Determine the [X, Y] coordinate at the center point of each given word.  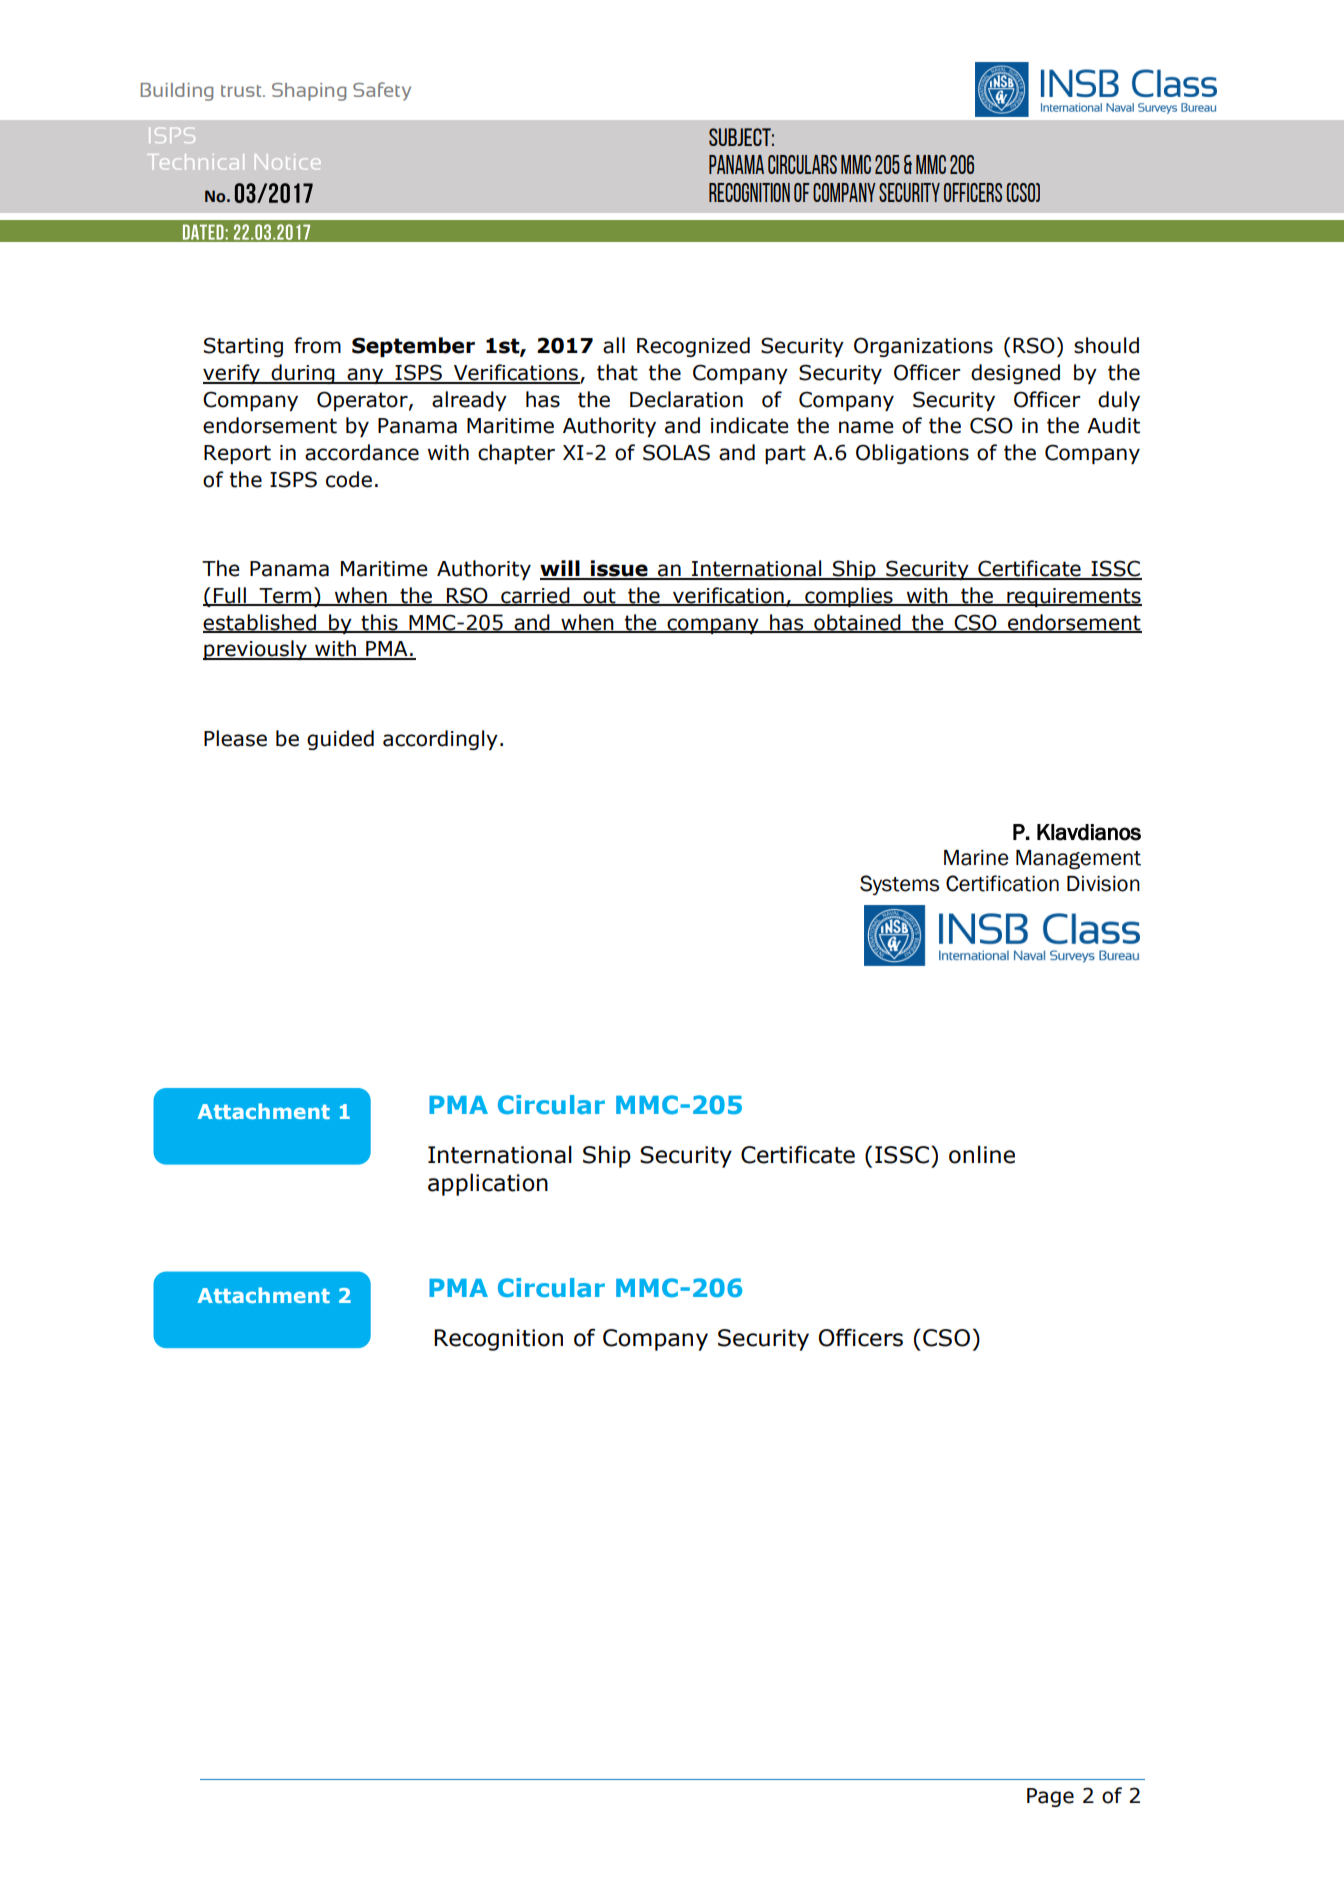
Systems [899, 885]
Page [1050, 1797]
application [488, 1184]
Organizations [923, 347]
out [599, 597]
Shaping [309, 92]
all [614, 345]
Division [1103, 884]
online [982, 1154]
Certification [1002, 883]
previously [256, 650]
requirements [1073, 597]
